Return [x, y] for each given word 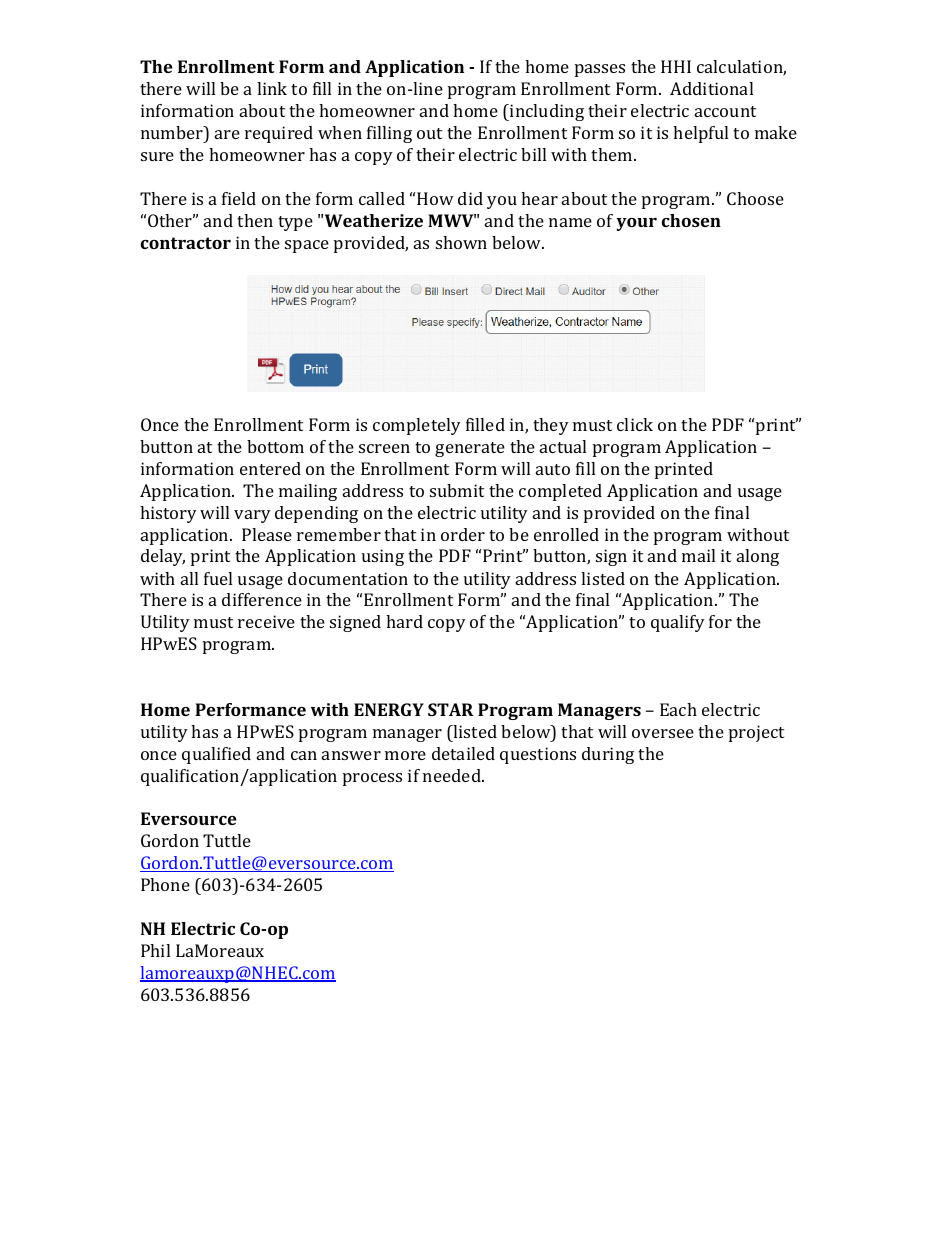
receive [266, 621]
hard [404, 621]
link [272, 88]
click [635, 424]
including [546, 112]
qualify [678, 623]
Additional [711, 88]
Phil [155, 950]
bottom [275, 446]
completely [417, 426]
